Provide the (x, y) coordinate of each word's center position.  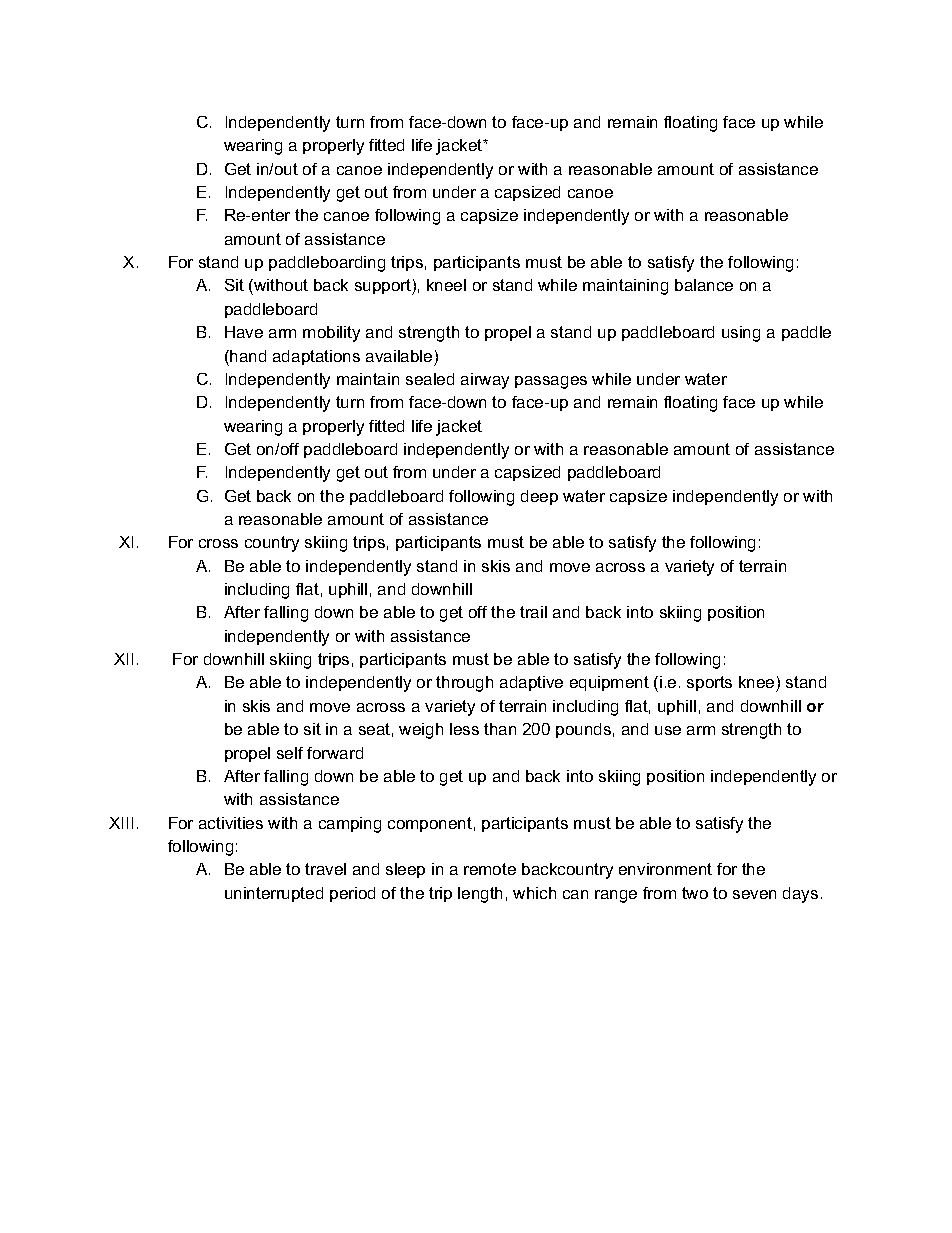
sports (709, 683)
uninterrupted (274, 894)
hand (247, 356)
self (290, 753)
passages (551, 382)
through (464, 684)
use (668, 730)
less (464, 729)
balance (704, 285)
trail (533, 612)
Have (244, 332)
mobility (331, 334)
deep (539, 497)
